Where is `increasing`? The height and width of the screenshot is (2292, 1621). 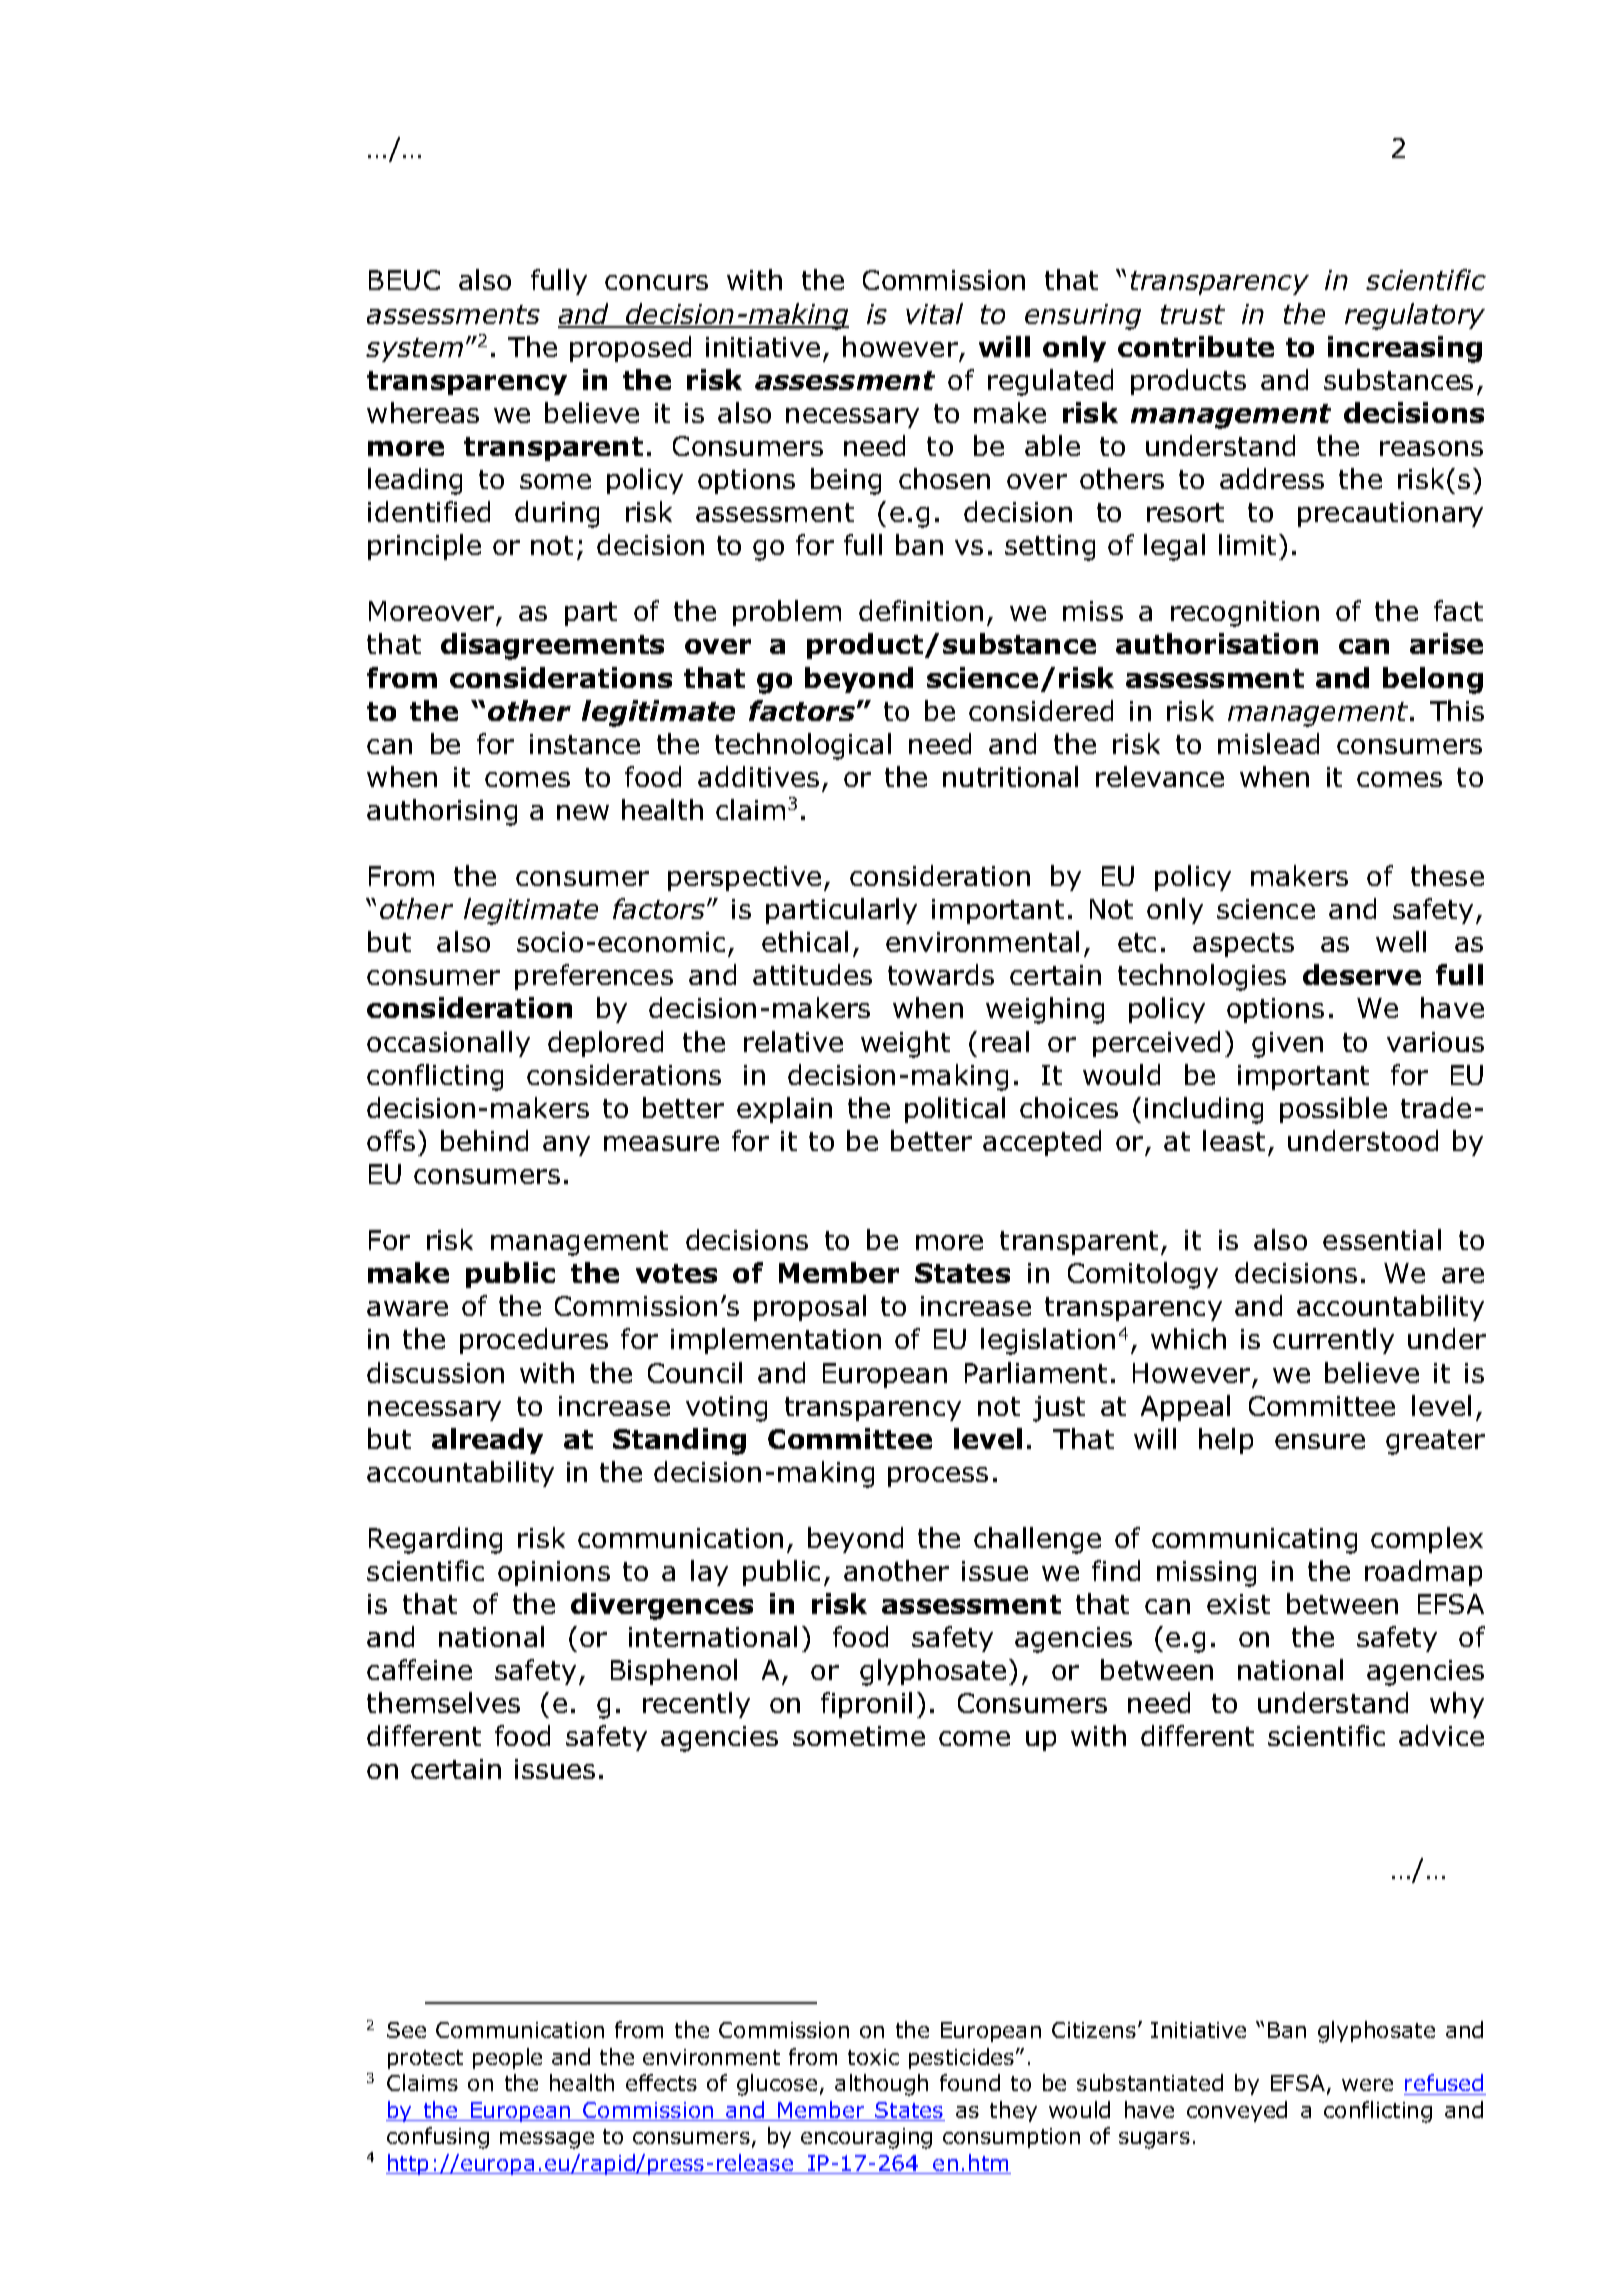 increasing is located at coordinates (1405, 349).
